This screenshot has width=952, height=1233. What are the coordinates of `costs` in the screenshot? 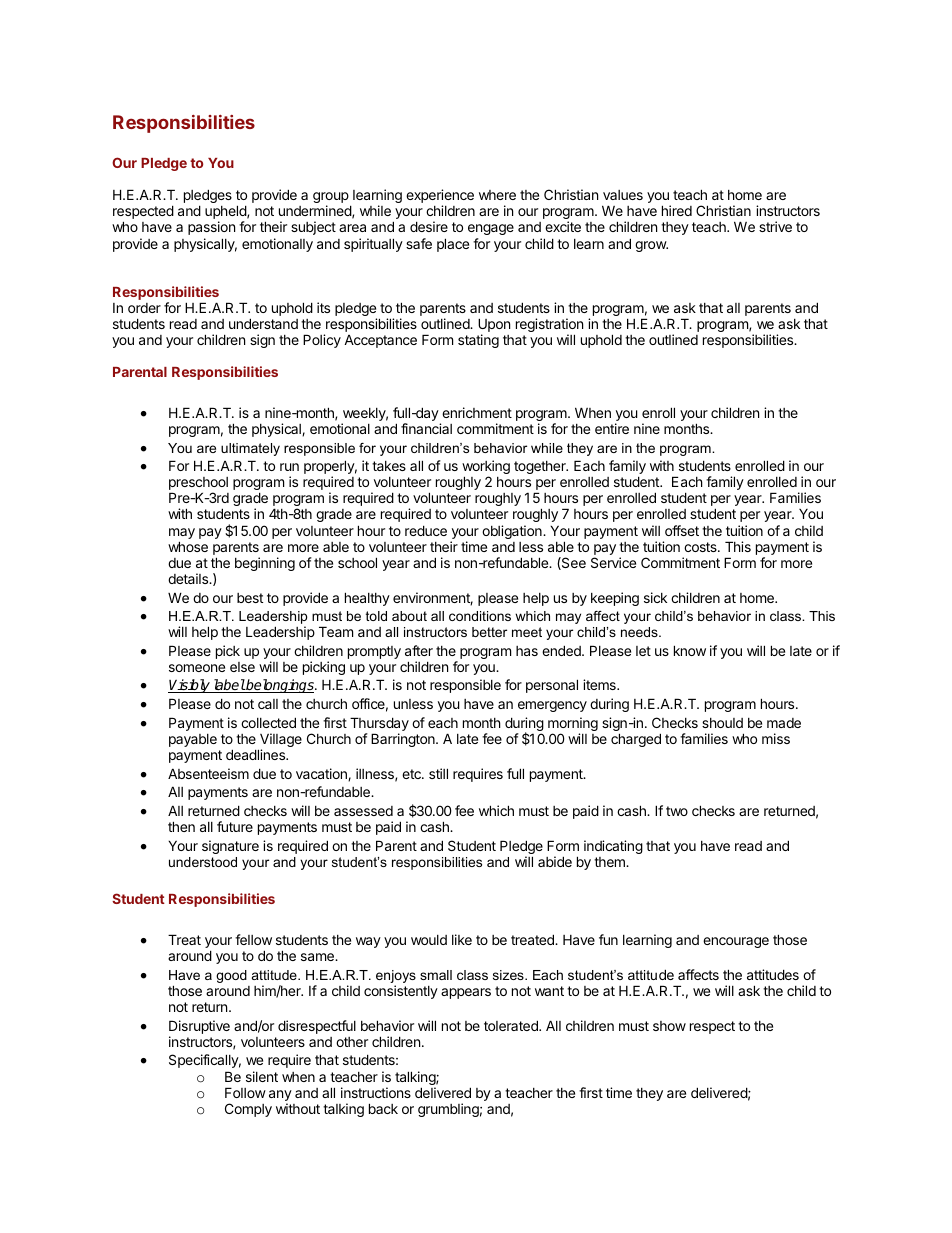 It's located at (701, 547).
